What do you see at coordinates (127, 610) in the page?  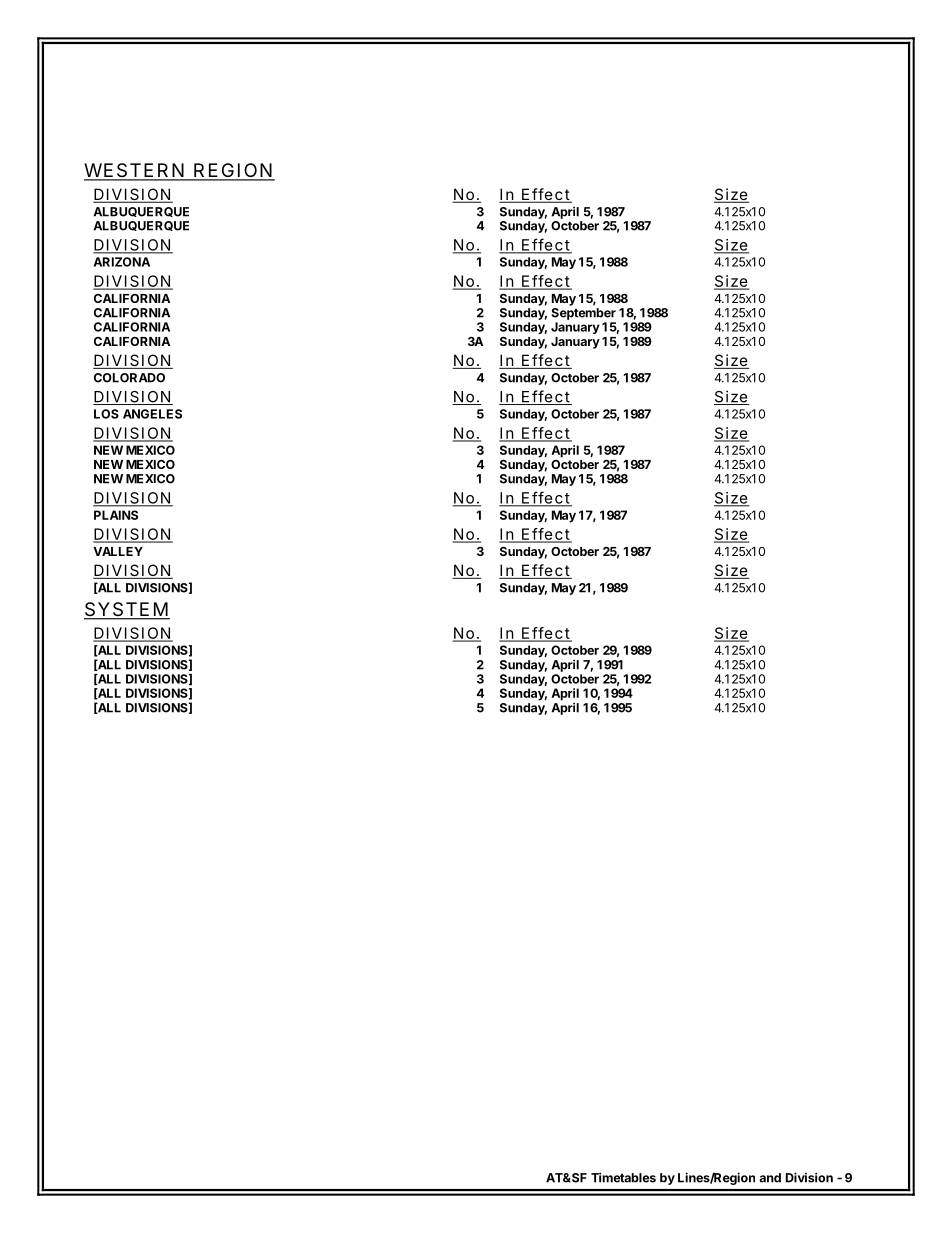 I see `SYSTEM` at bounding box center [127, 610].
